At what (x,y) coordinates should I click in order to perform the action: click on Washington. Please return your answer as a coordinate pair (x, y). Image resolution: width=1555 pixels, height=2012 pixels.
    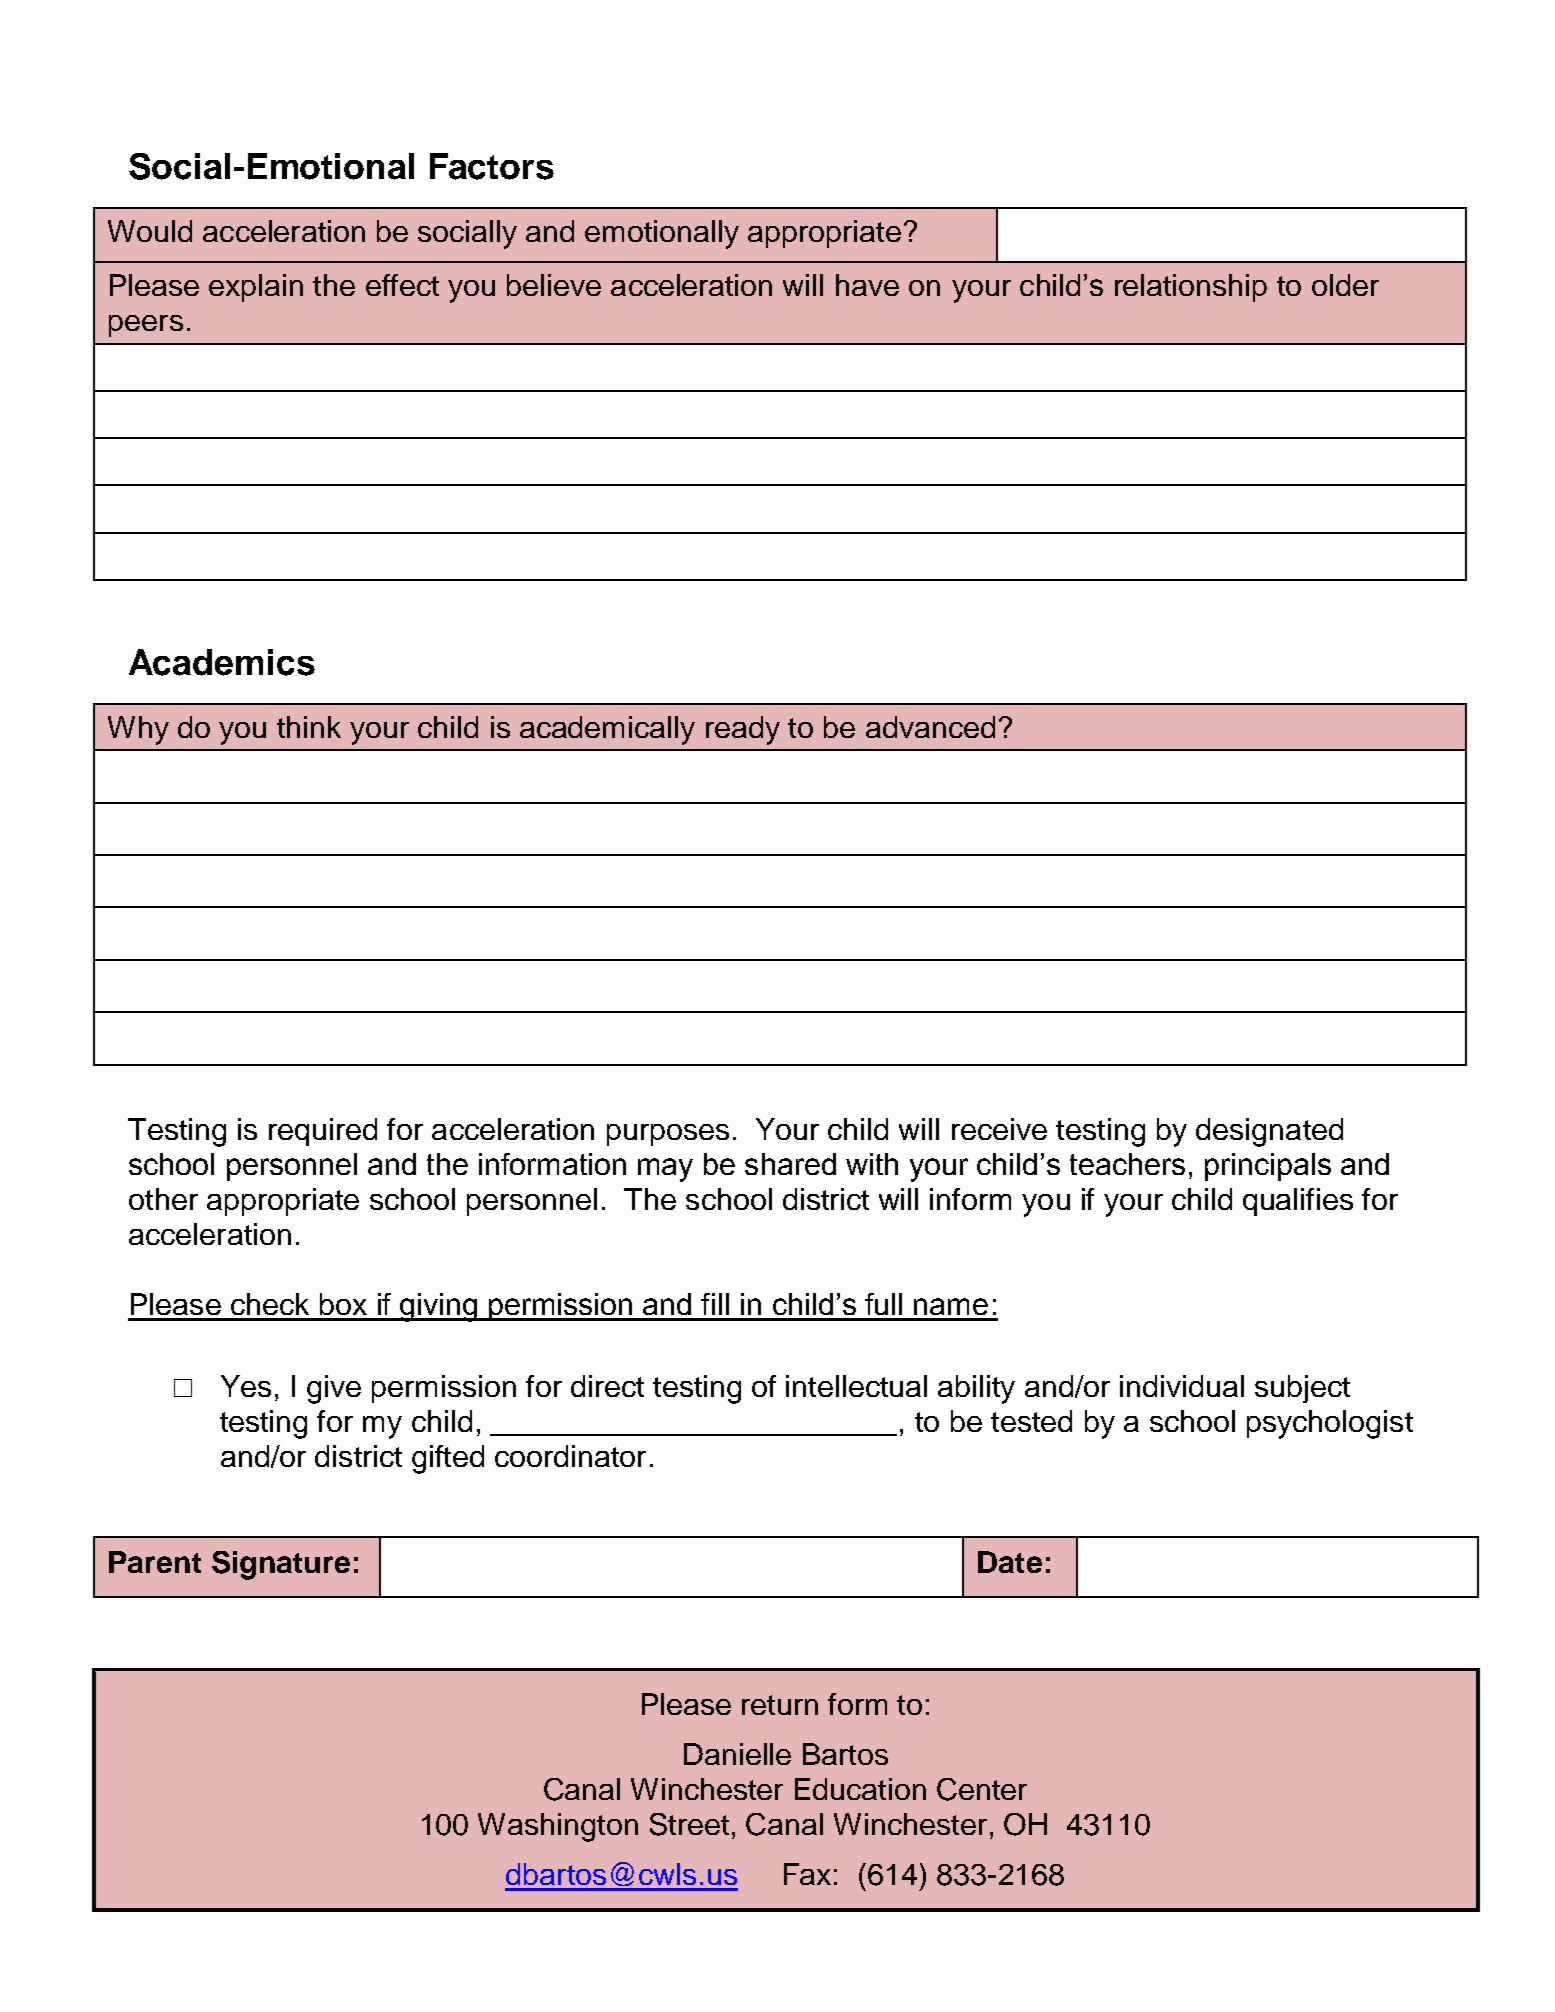
    Looking at the image, I should click on (558, 1827).
